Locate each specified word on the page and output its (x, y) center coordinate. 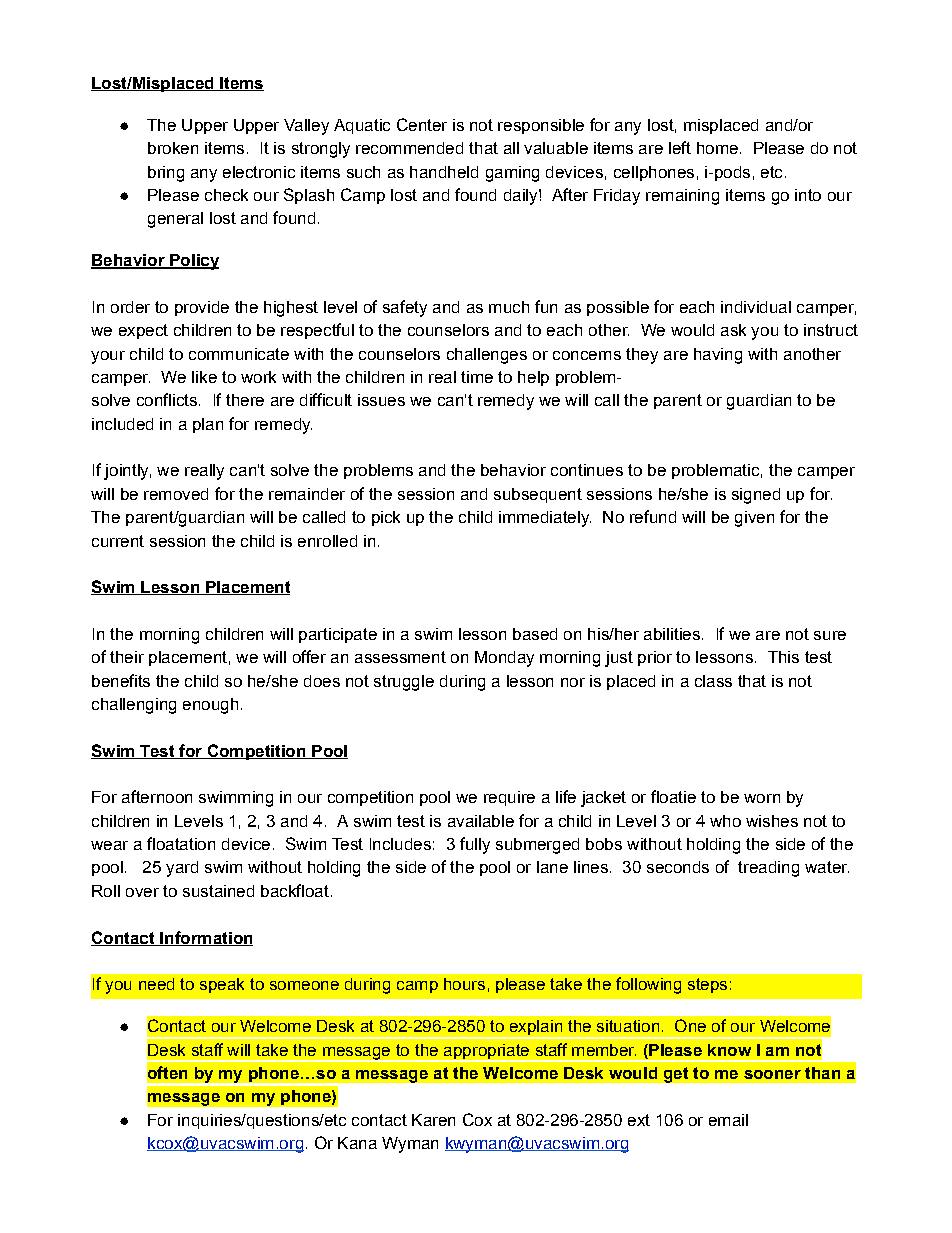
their (127, 657)
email (728, 1120)
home (717, 148)
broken (173, 148)
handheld (444, 172)
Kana (357, 1143)
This (783, 657)
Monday (504, 659)
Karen (433, 1120)
